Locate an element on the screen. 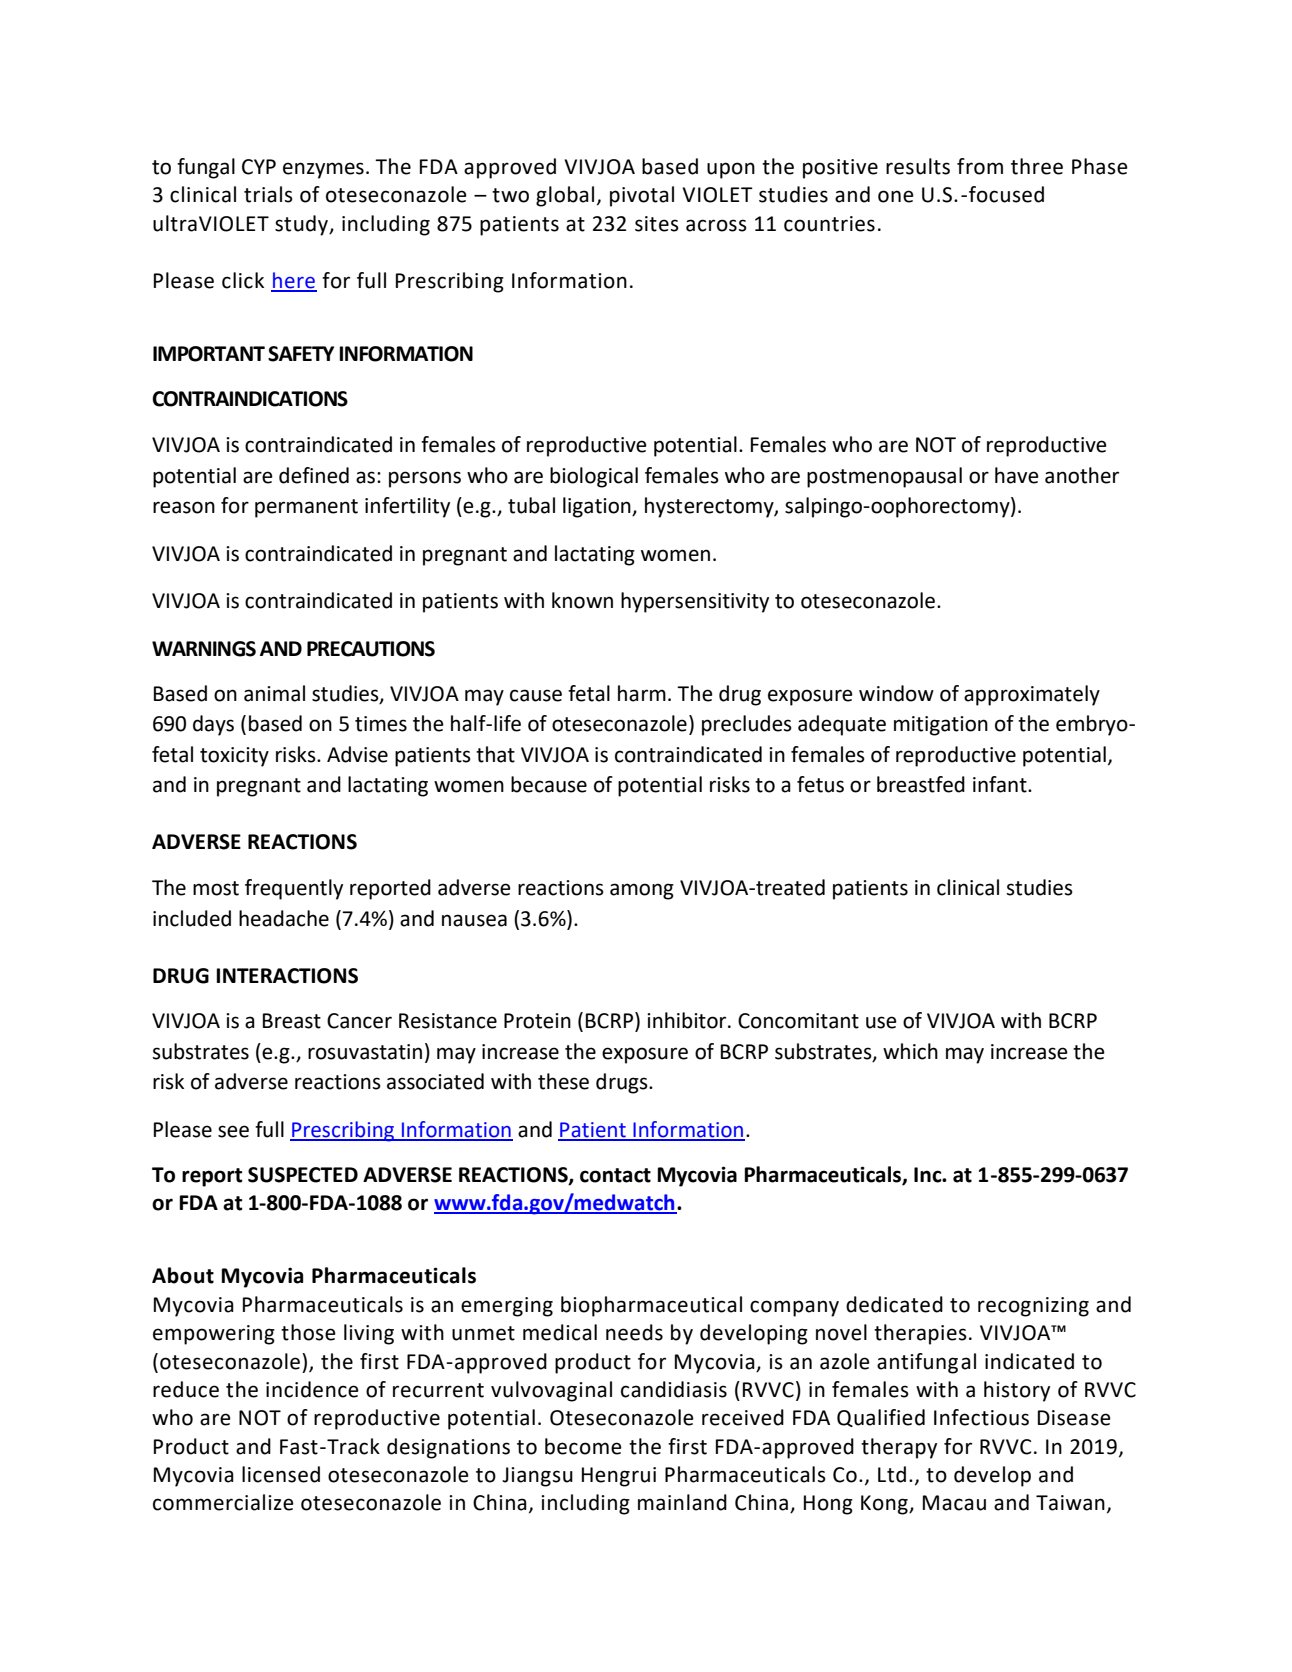 This screenshot has width=1292, height=1672. pivotal is located at coordinates (642, 196).
